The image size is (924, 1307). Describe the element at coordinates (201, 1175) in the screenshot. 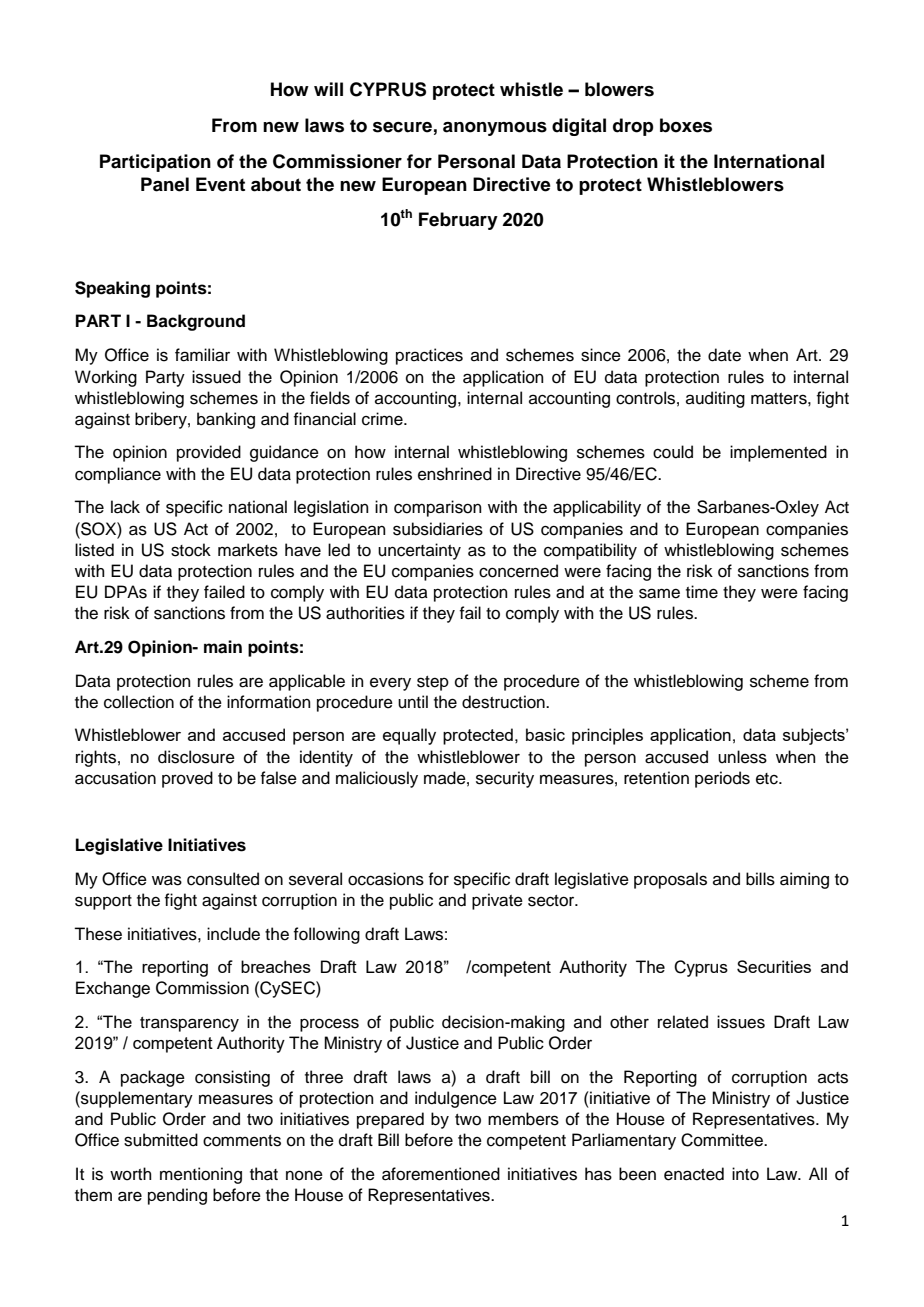

I see `mentioning` at that location.
